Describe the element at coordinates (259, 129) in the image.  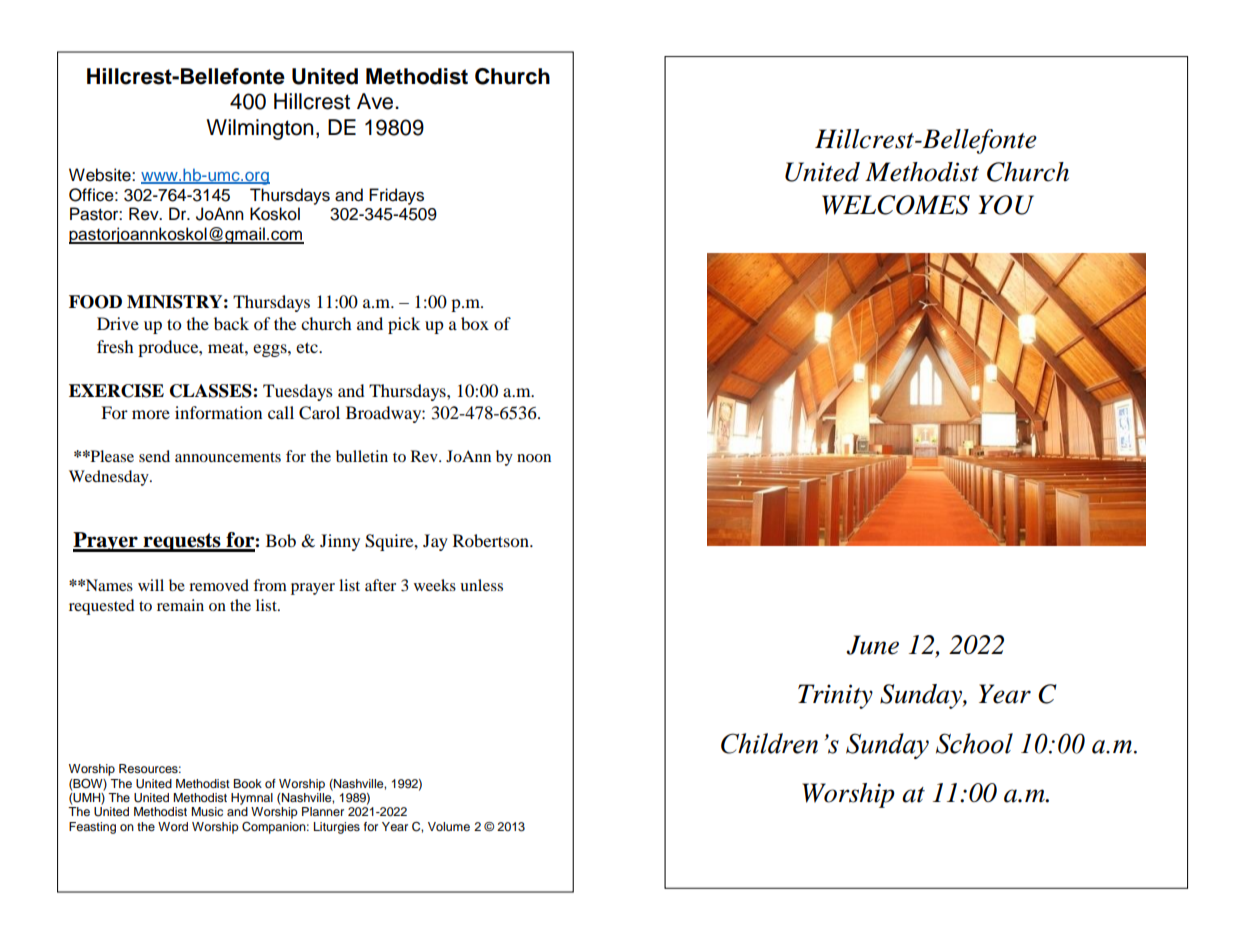
I see `Wilmington` at that location.
